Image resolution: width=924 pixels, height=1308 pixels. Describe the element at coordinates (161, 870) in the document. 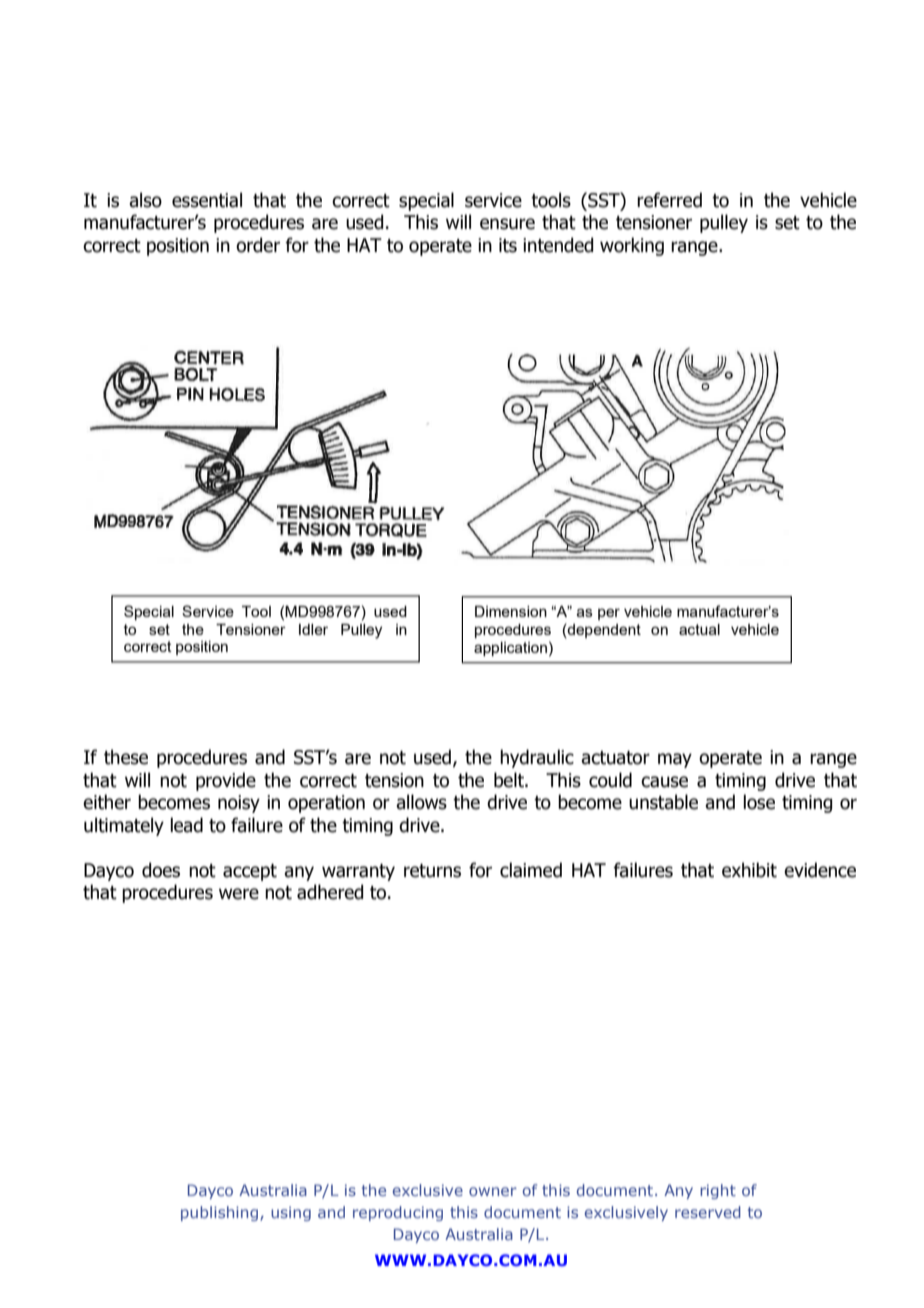

I see `does` at that location.
